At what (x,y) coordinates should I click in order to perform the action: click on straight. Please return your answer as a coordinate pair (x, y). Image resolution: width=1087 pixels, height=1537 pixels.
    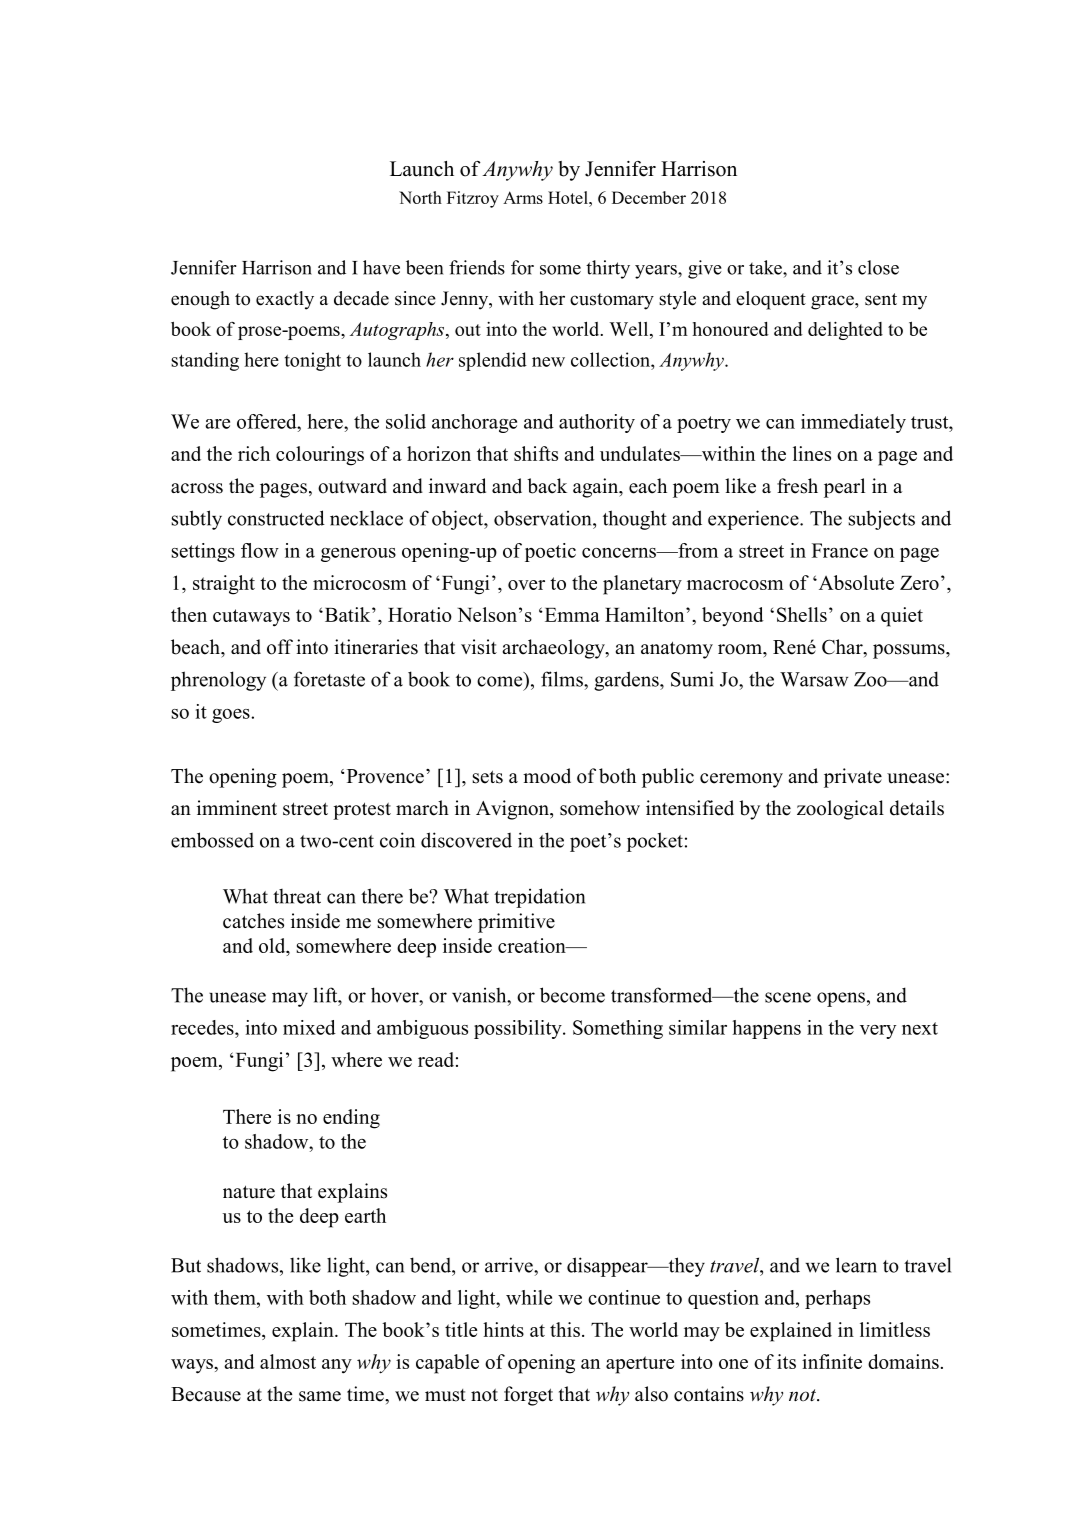
    Looking at the image, I should click on (224, 585).
